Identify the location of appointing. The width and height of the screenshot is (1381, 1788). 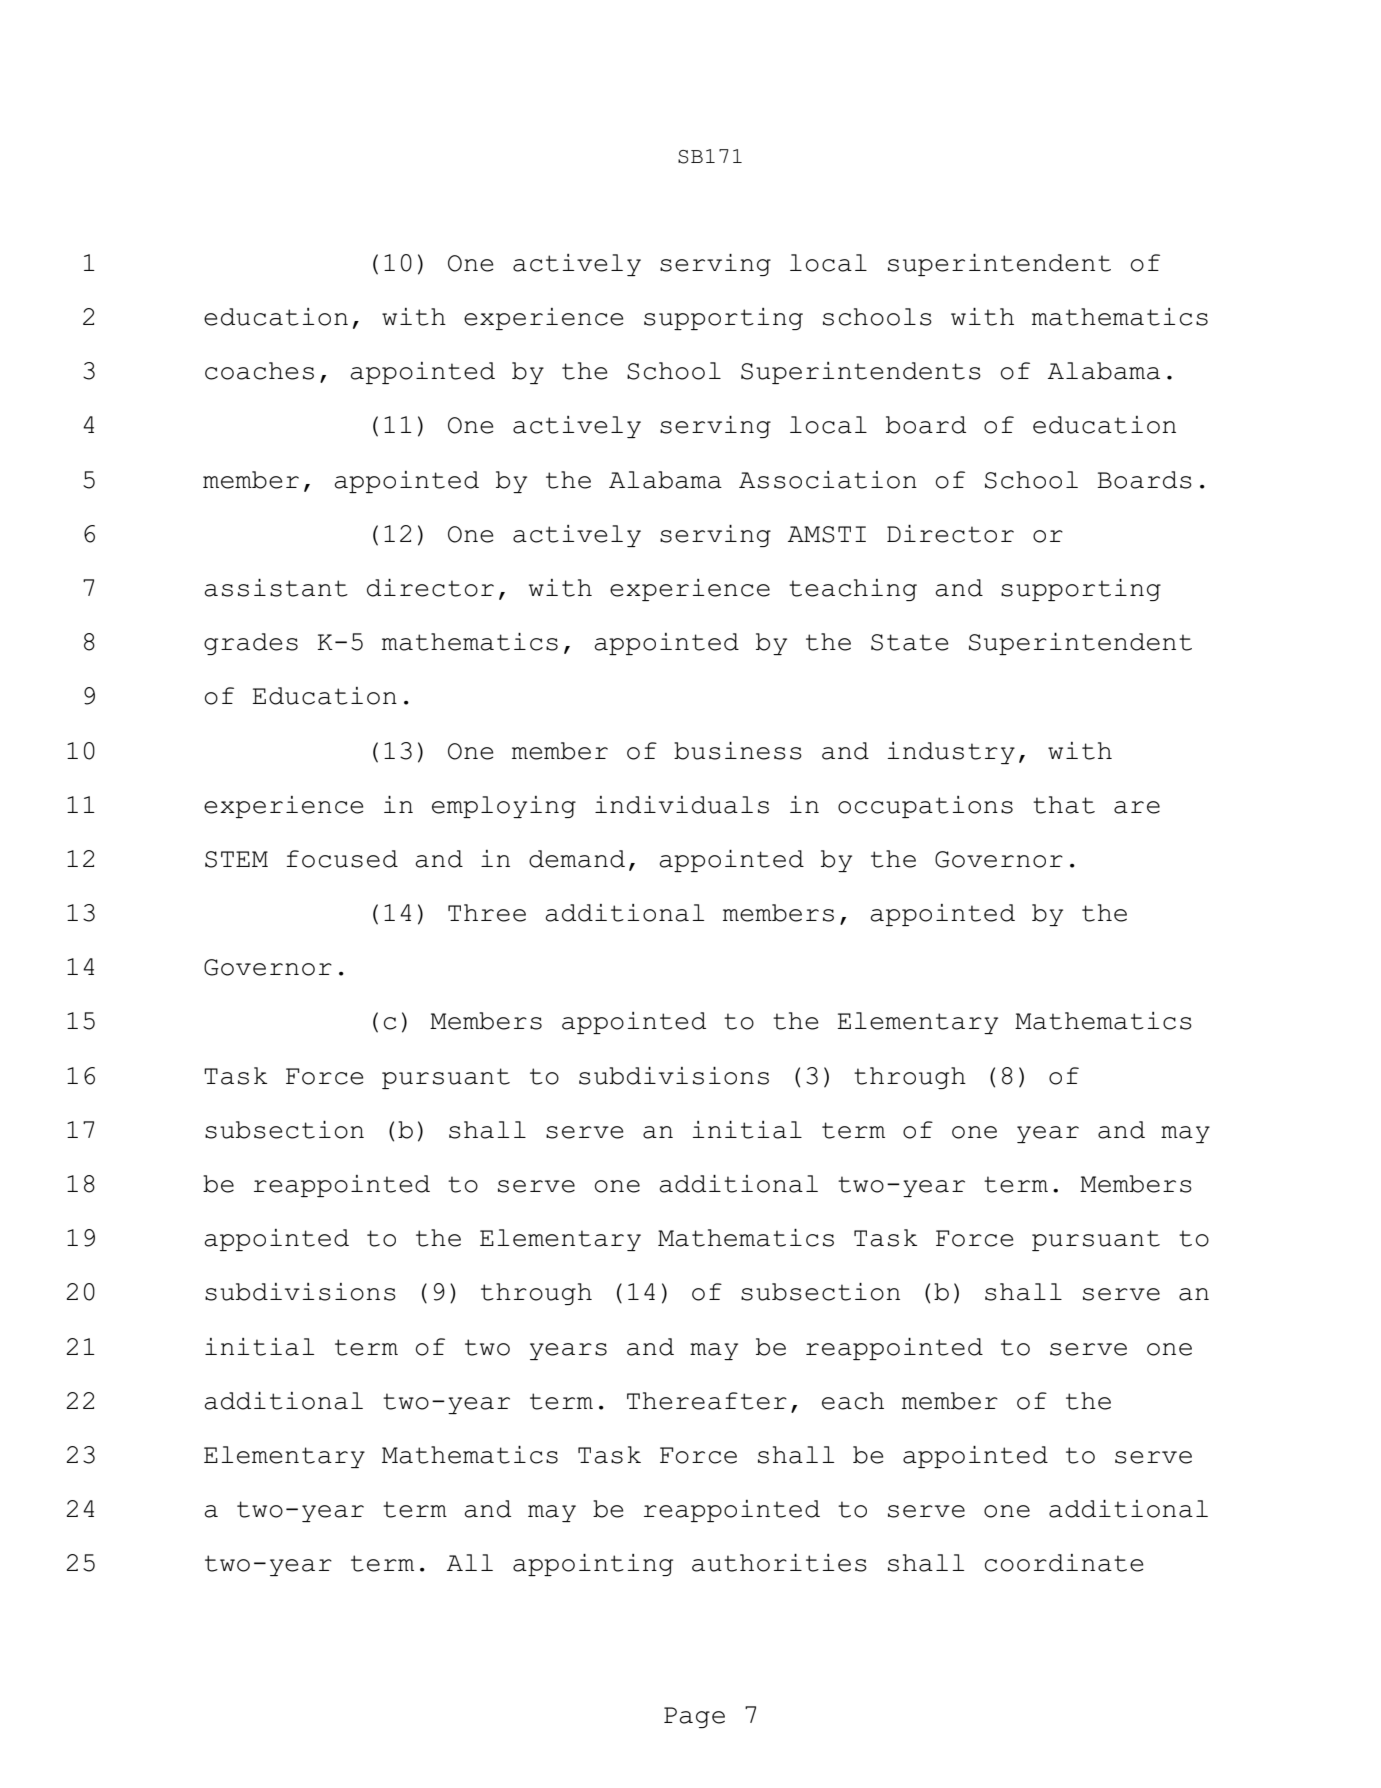
(593, 1565).
